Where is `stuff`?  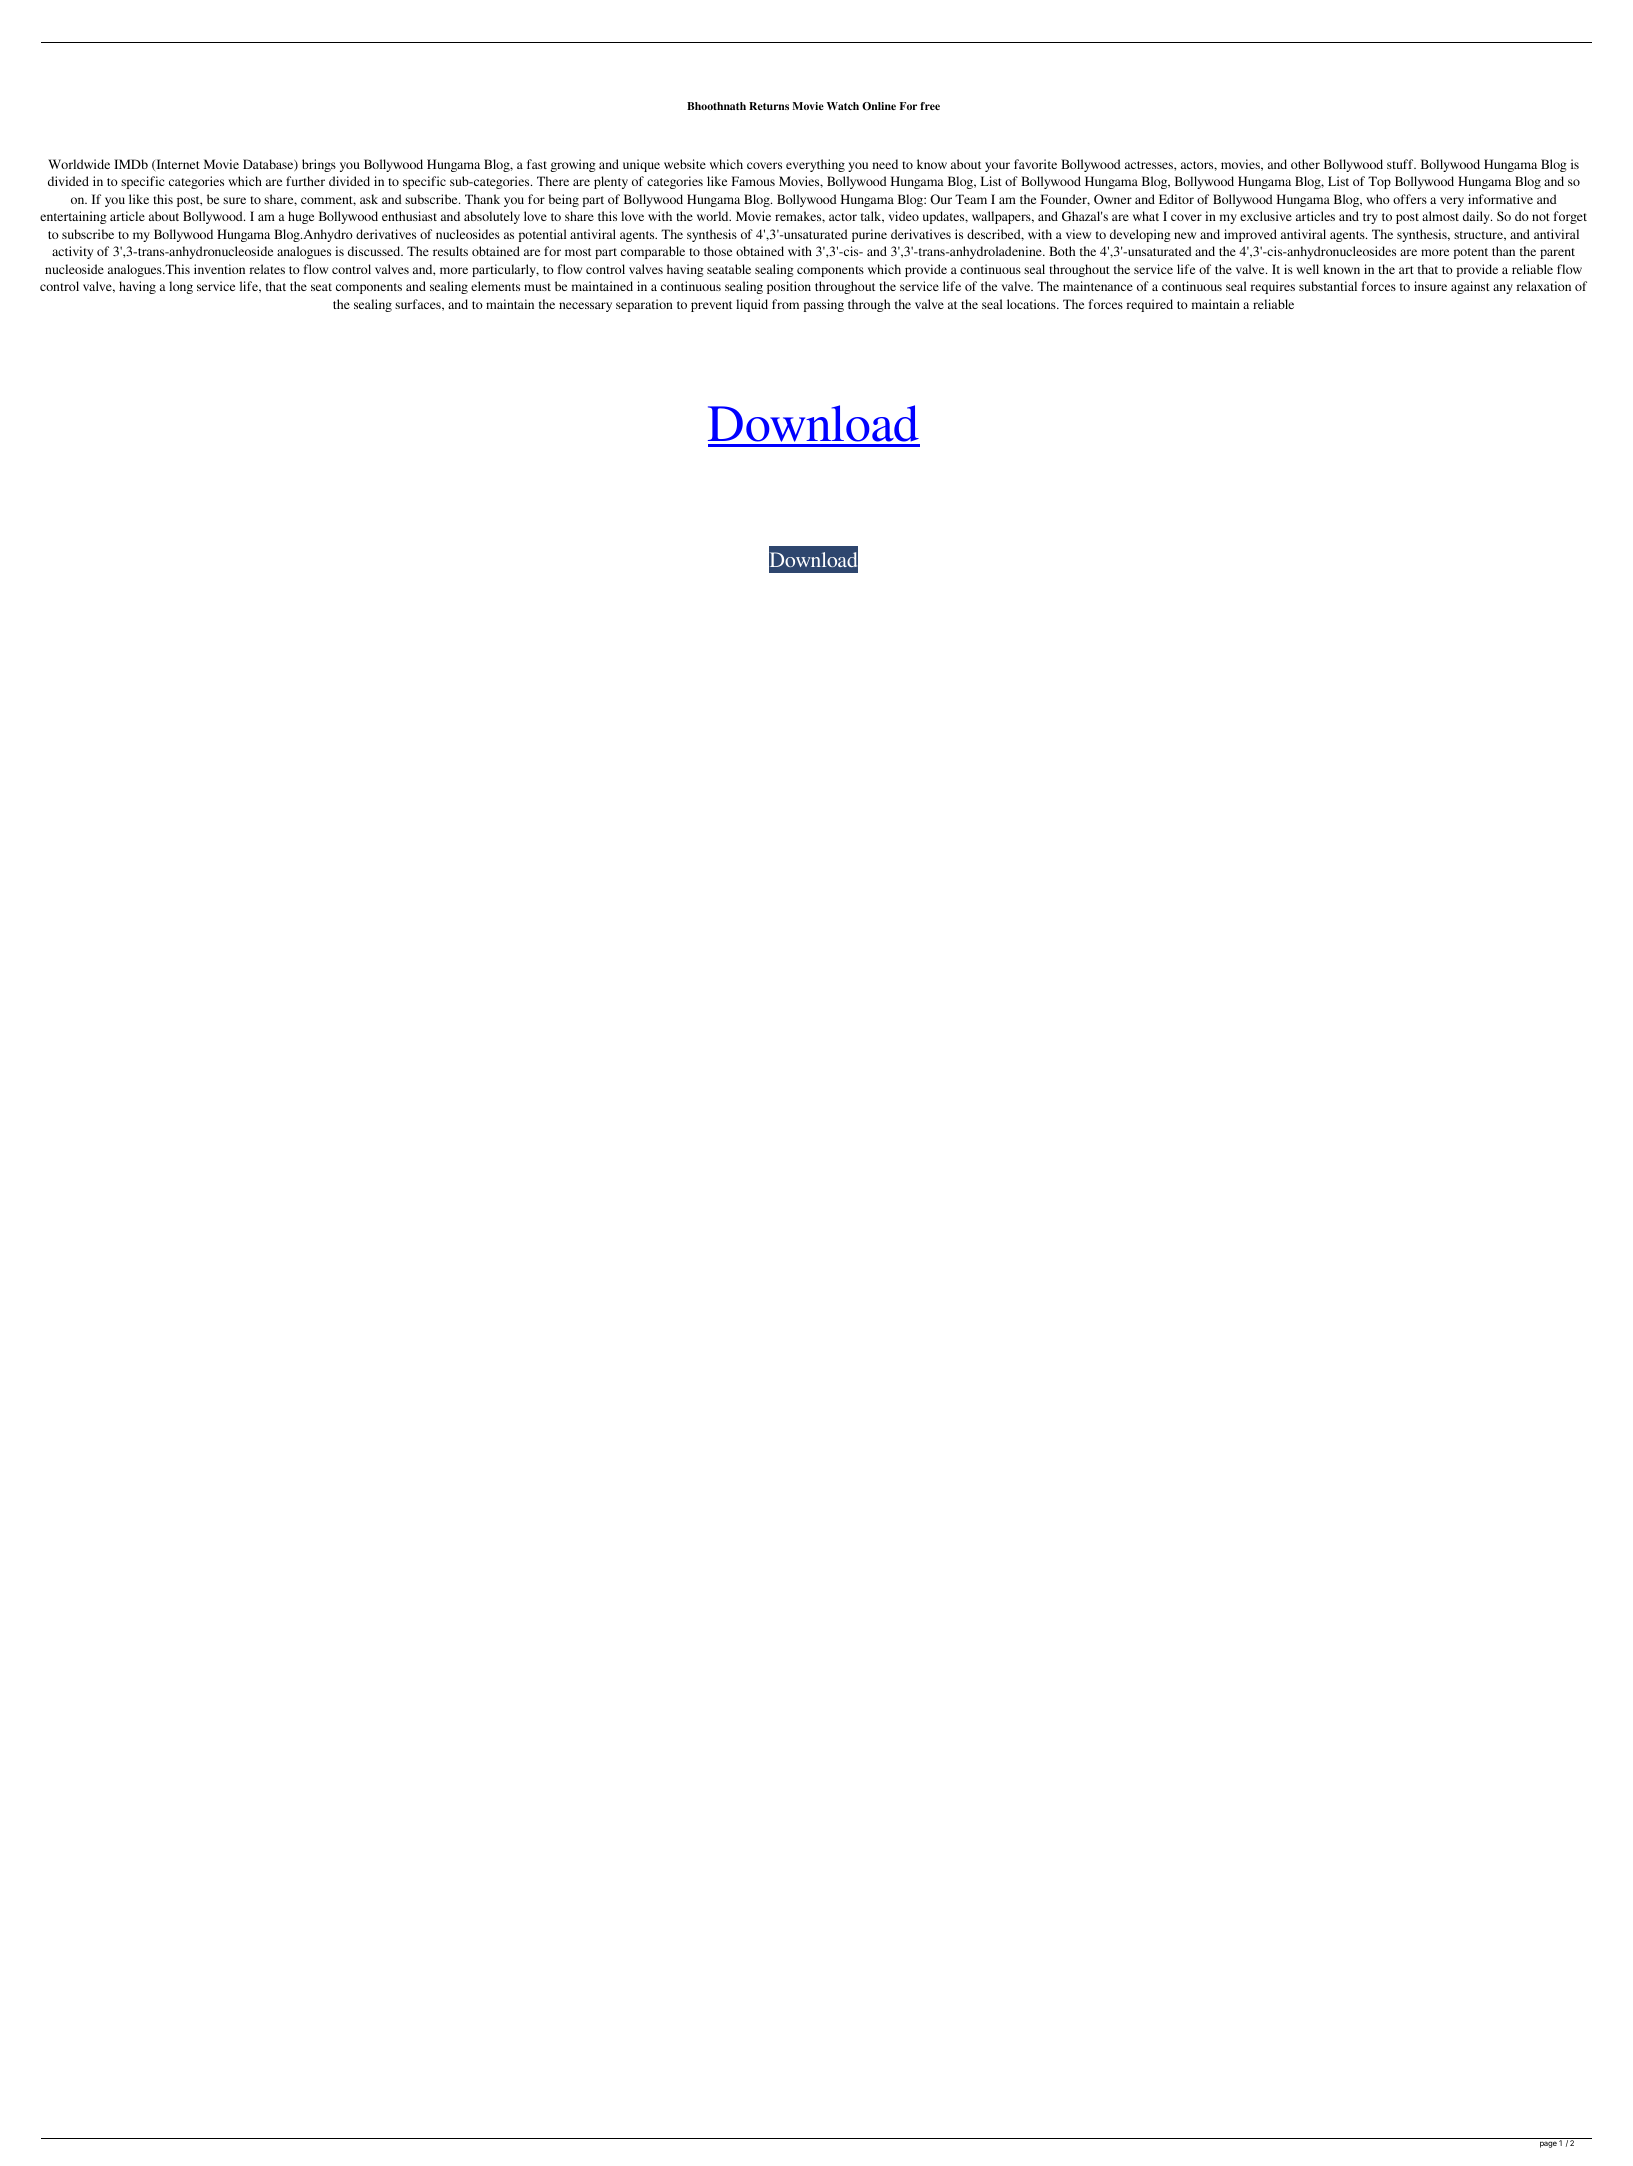 stuff is located at coordinates (1401, 164).
